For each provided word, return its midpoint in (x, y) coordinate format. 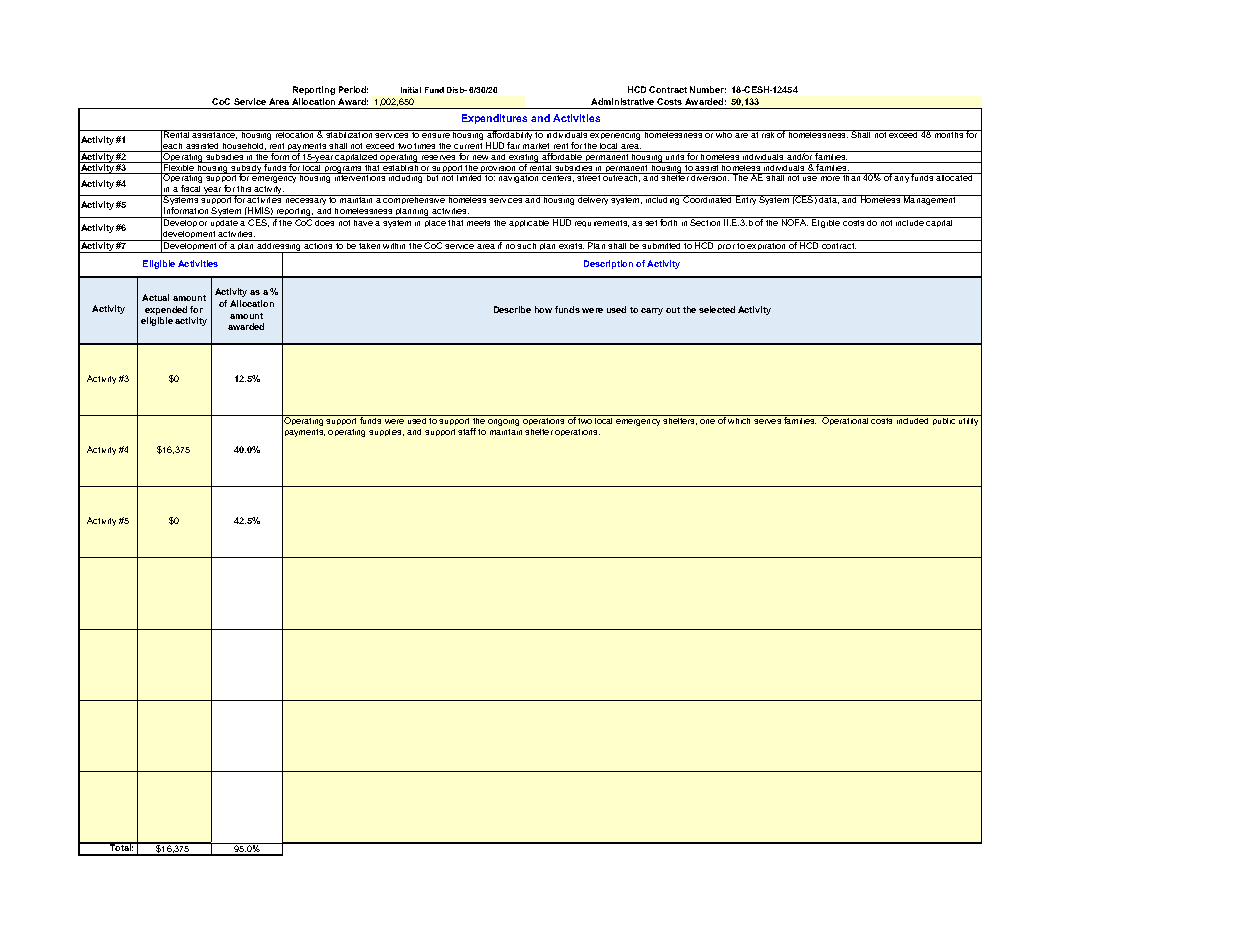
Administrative (622, 101)
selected (717, 309)
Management (930, 200)
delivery (593, 200)
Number (708, 89)
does (325, 221)
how (543, 309)
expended (167, 312)
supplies (386, 432)
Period (353, 89)
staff (467, 431)
